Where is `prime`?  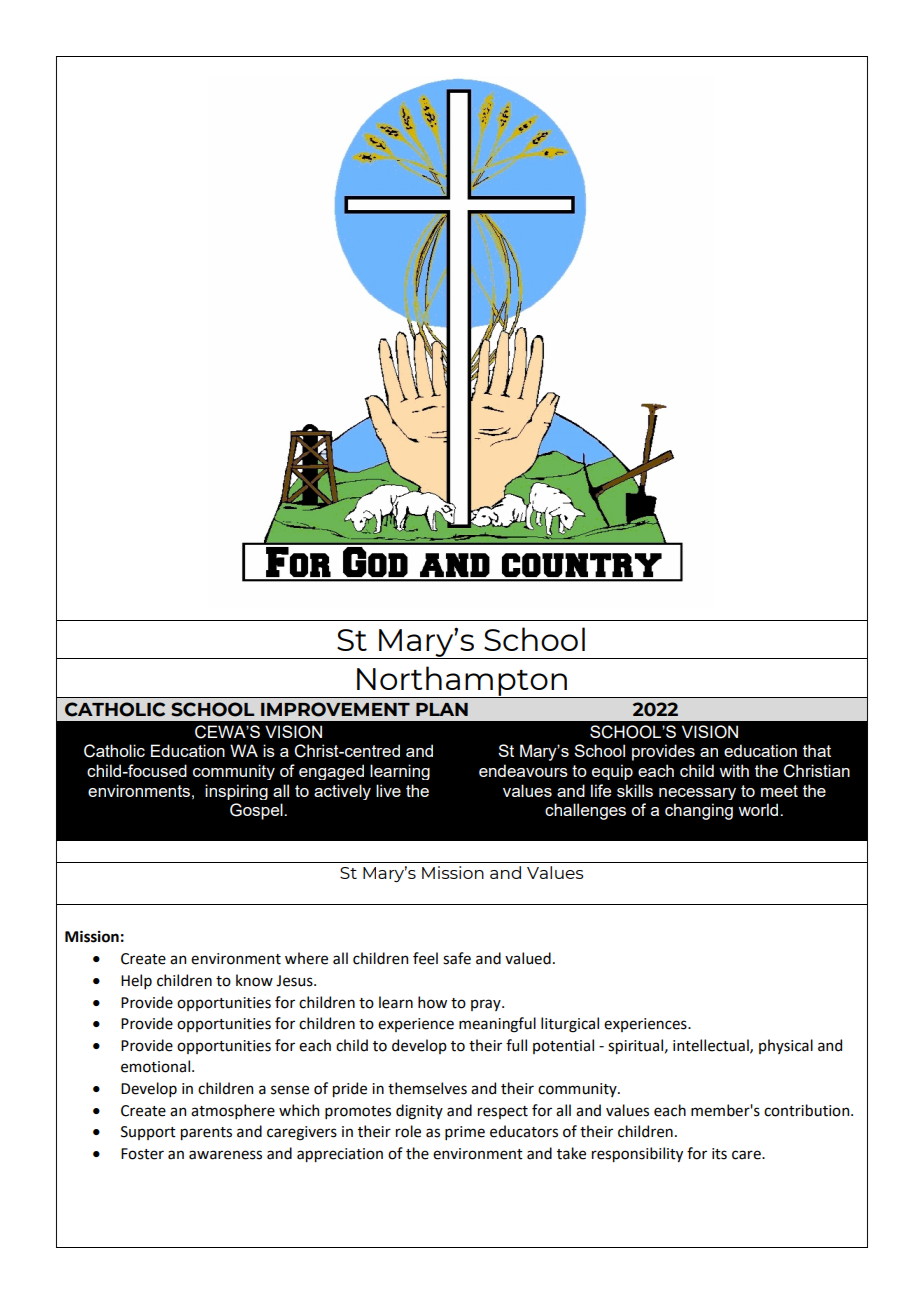 prime is located at coordinates (465, 1133).
